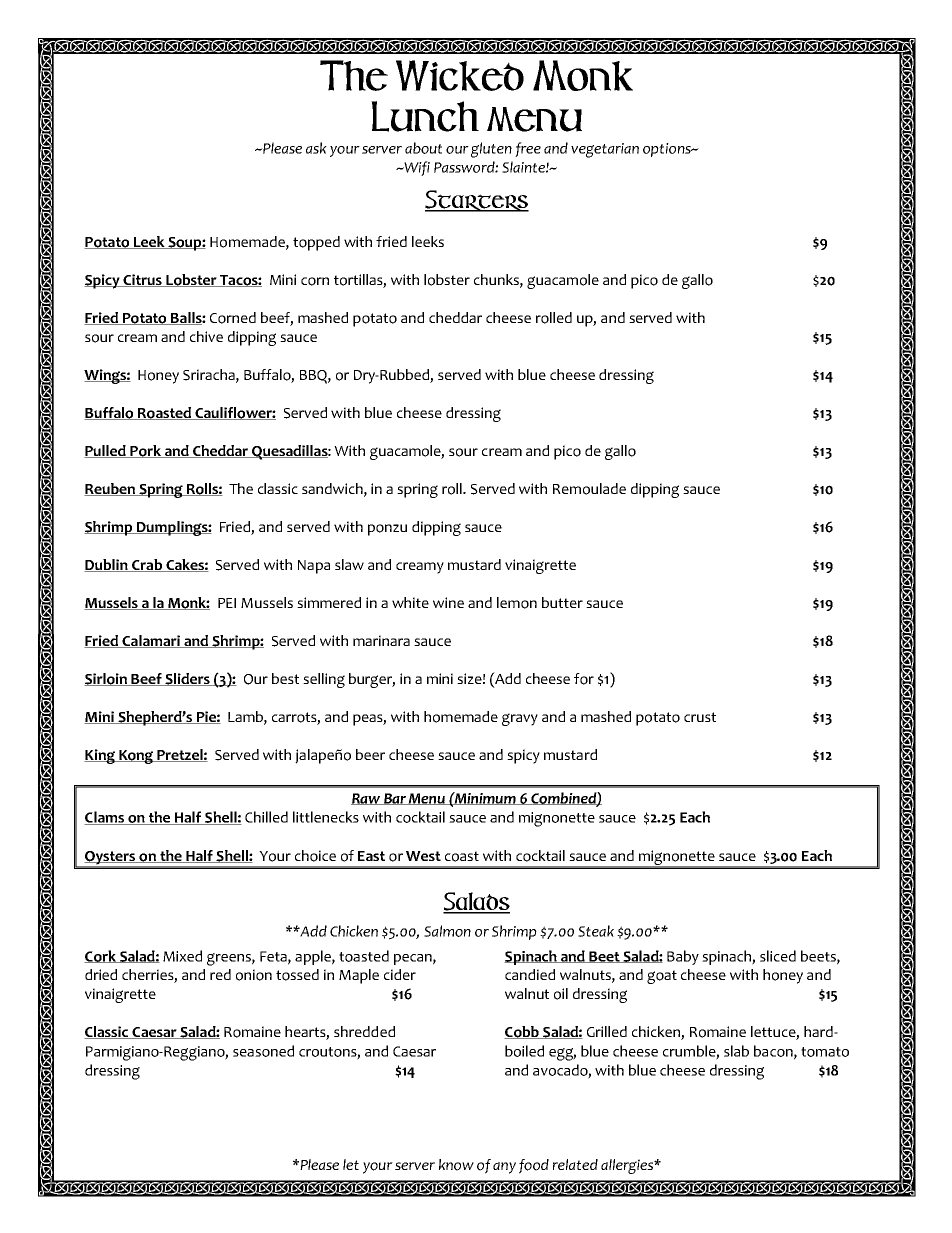  I want to click on crust, so click(700, 717).
